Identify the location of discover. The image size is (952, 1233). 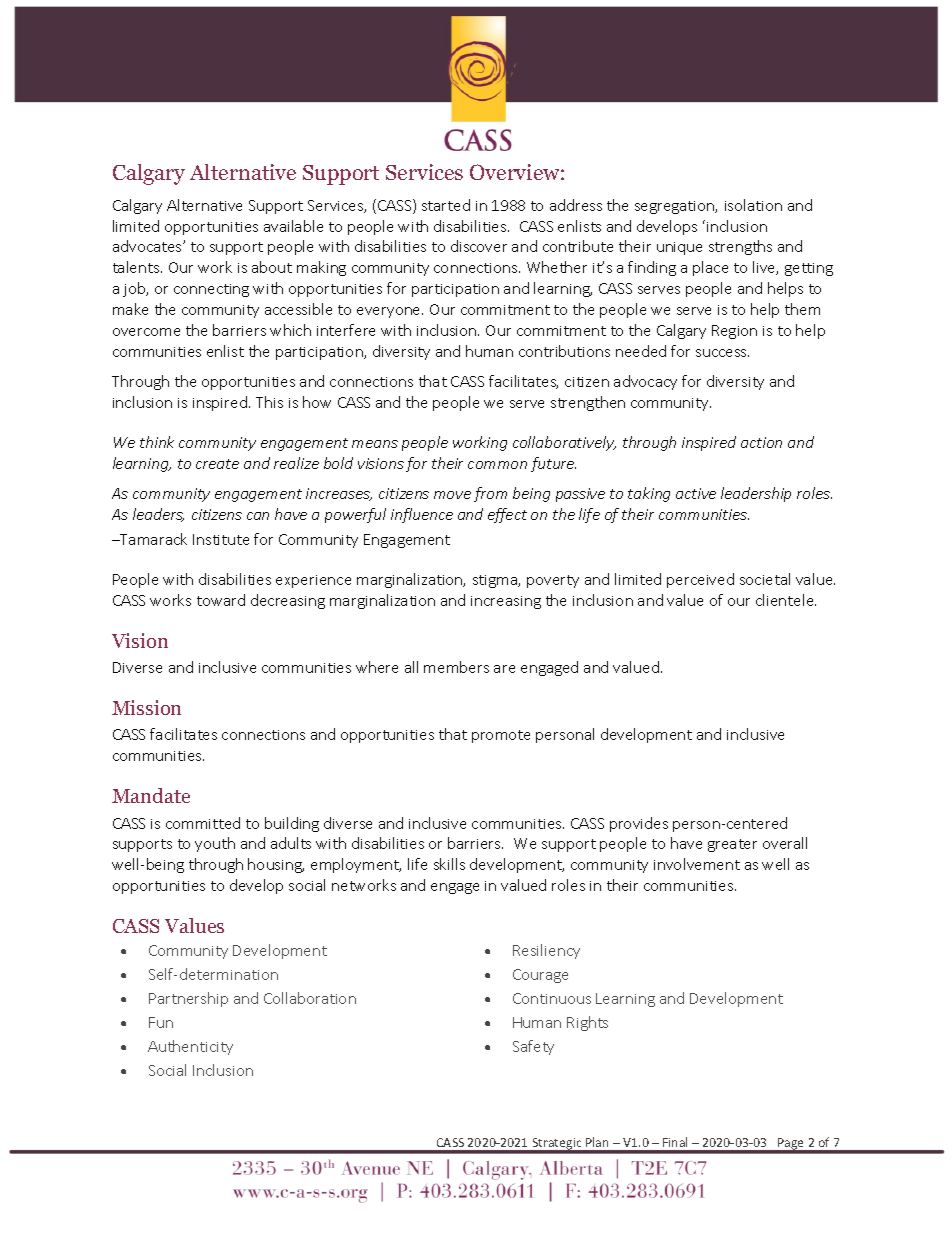
(479, 246).
